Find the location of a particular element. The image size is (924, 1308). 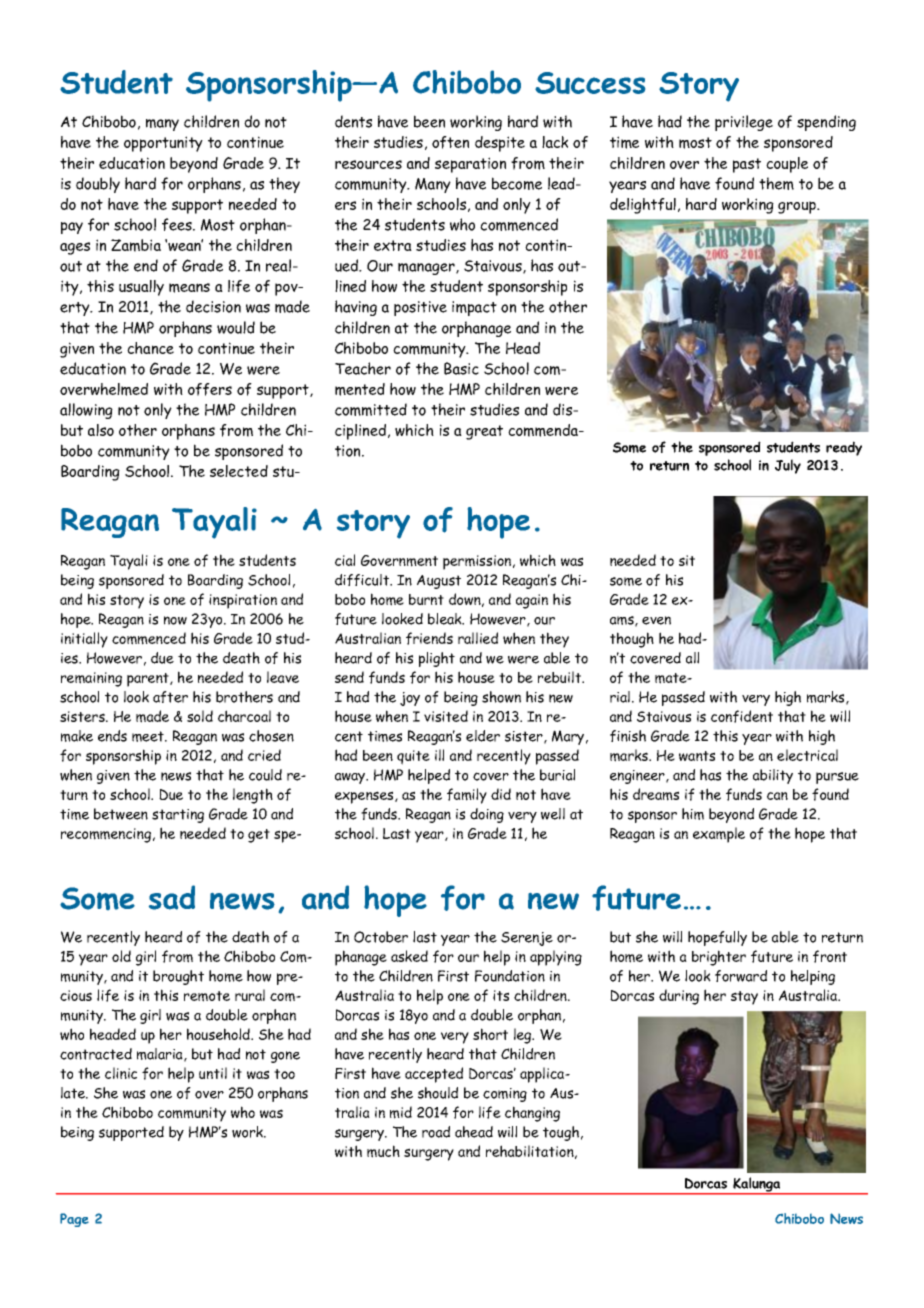

privilege is located at coordinates (744, 123).
